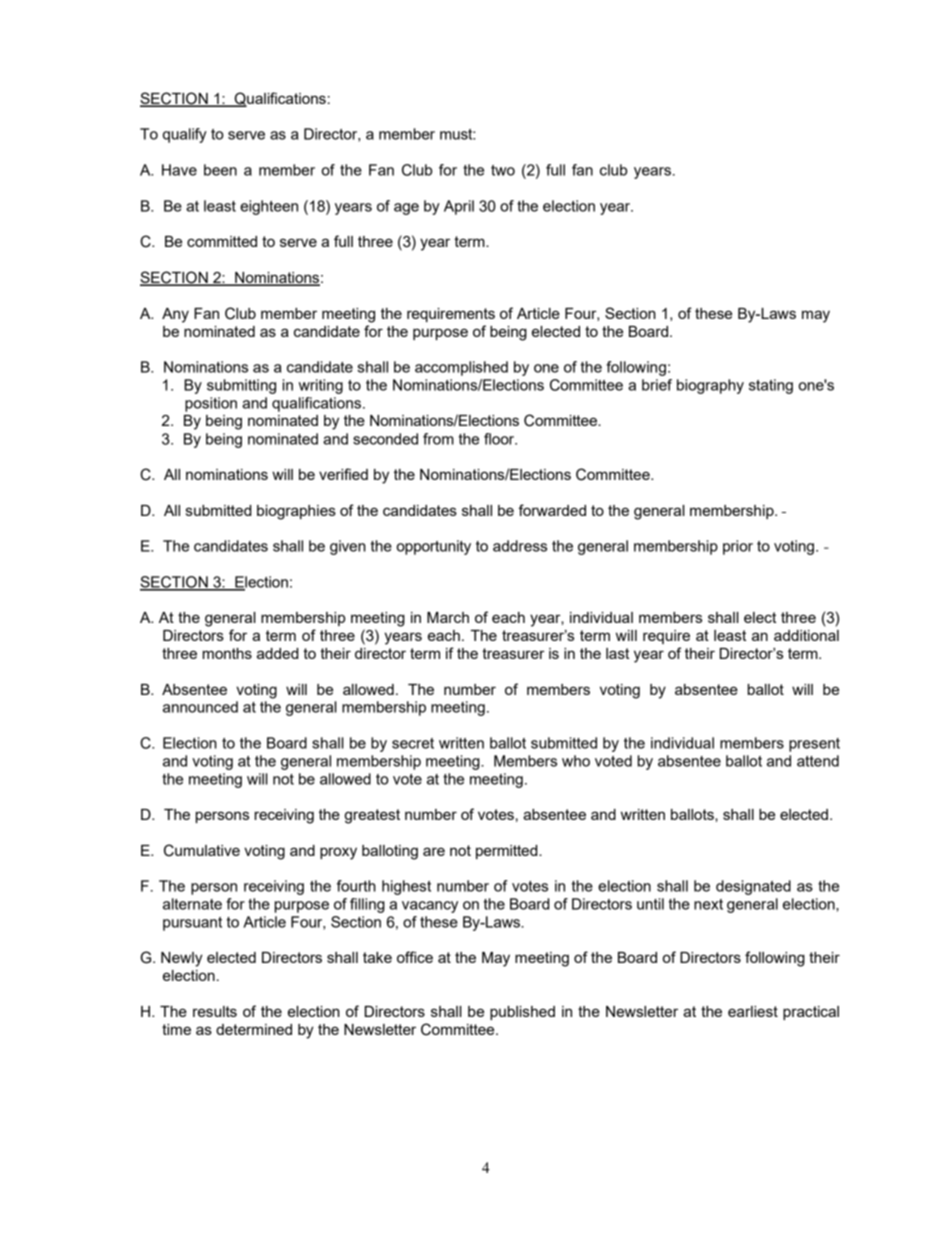  What do you see at coordinates (522, 1013) in the image?
I see `published` at bounding box center [522, 1013].
